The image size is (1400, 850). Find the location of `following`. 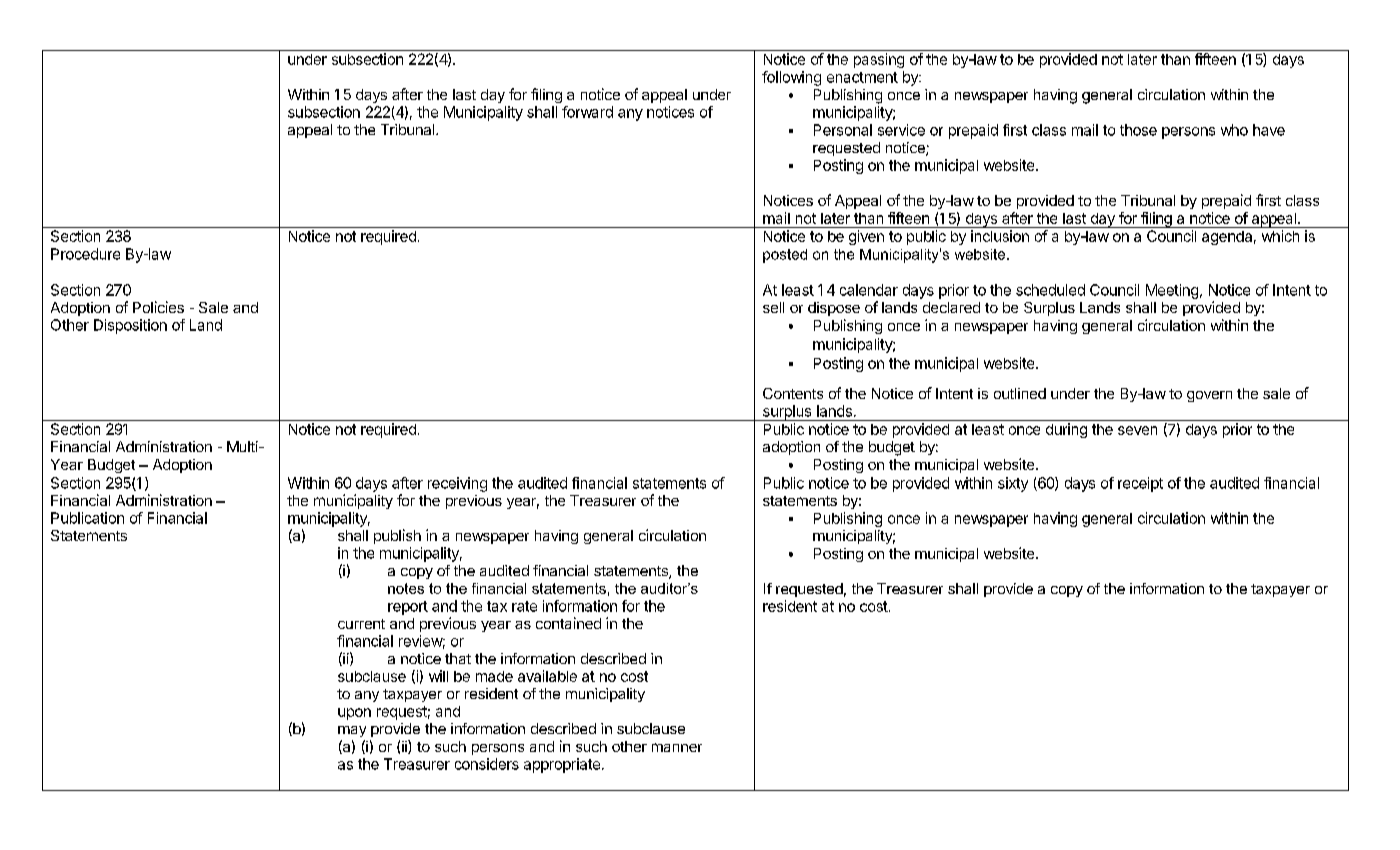

following is located at coordinates (791, 78).
